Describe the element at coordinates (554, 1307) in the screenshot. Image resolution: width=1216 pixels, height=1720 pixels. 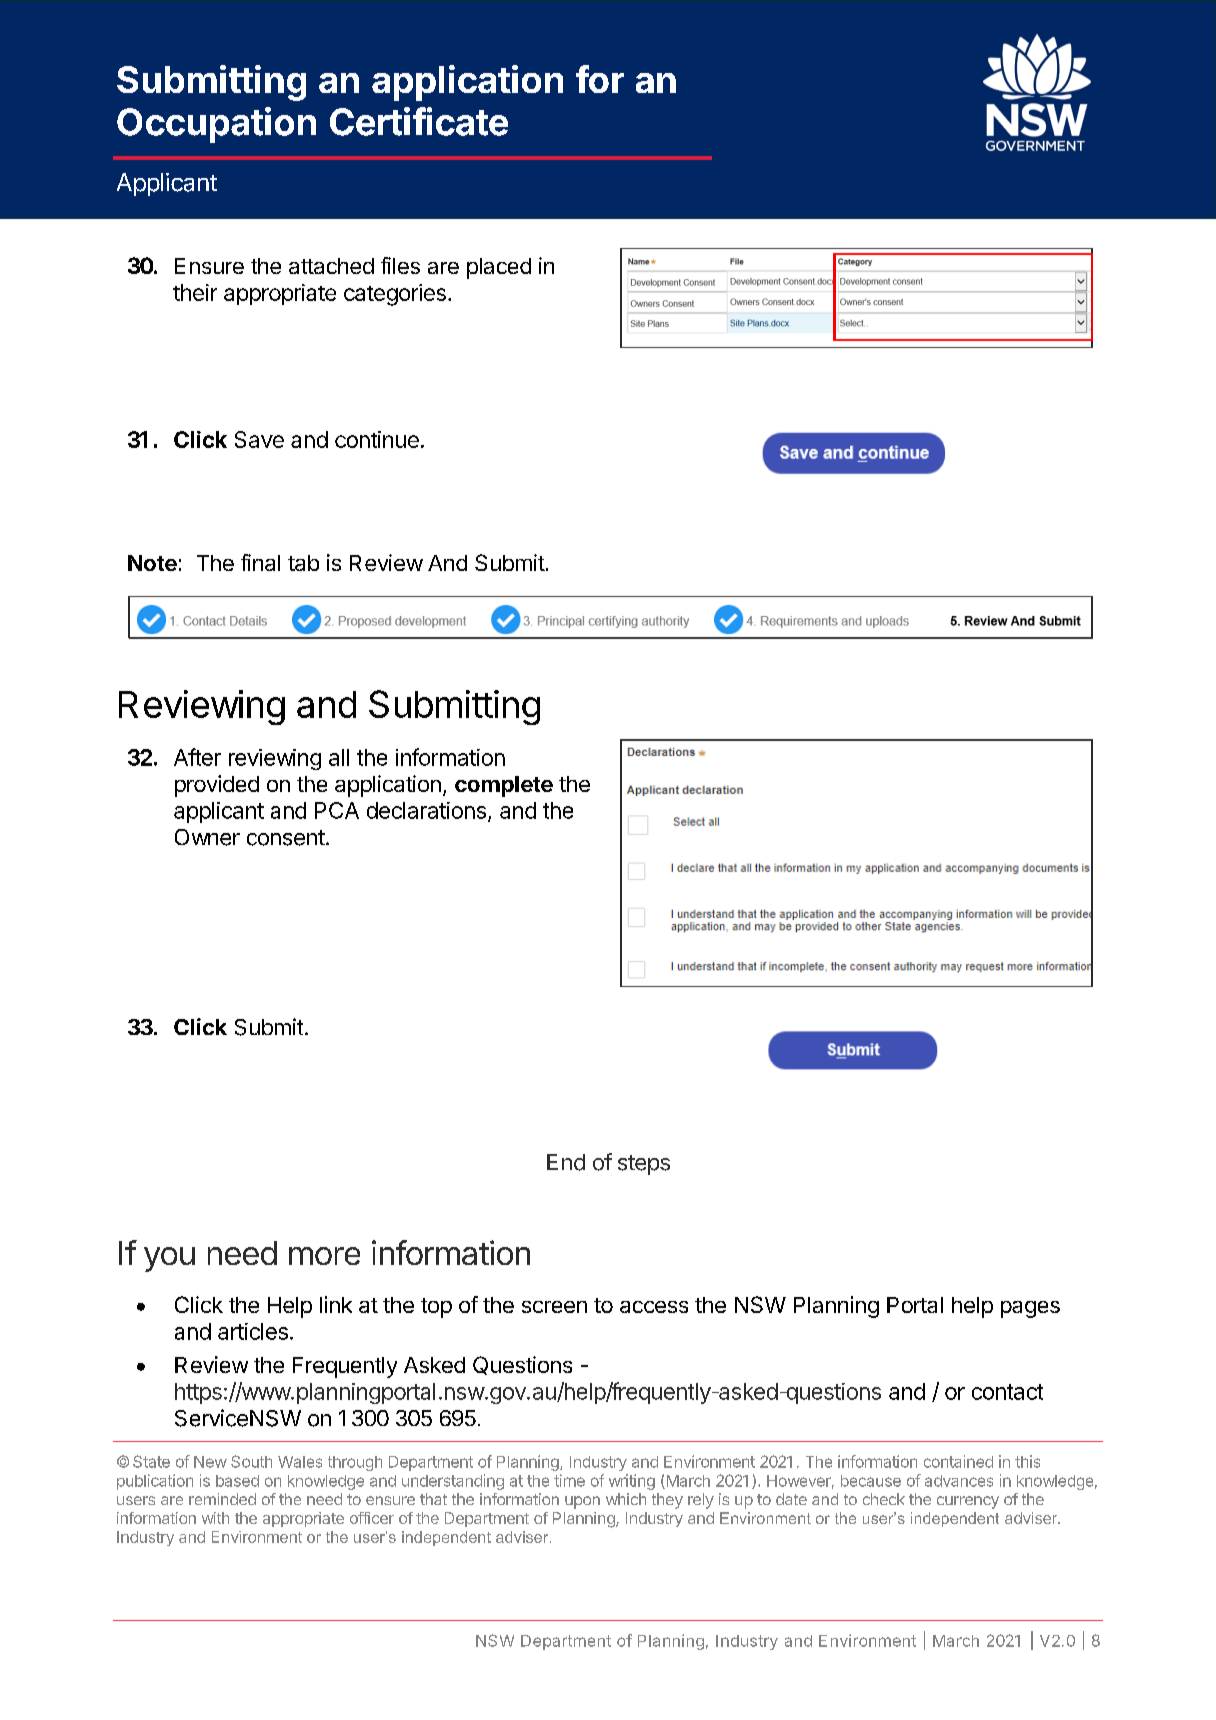
I see `screen` at that location.
